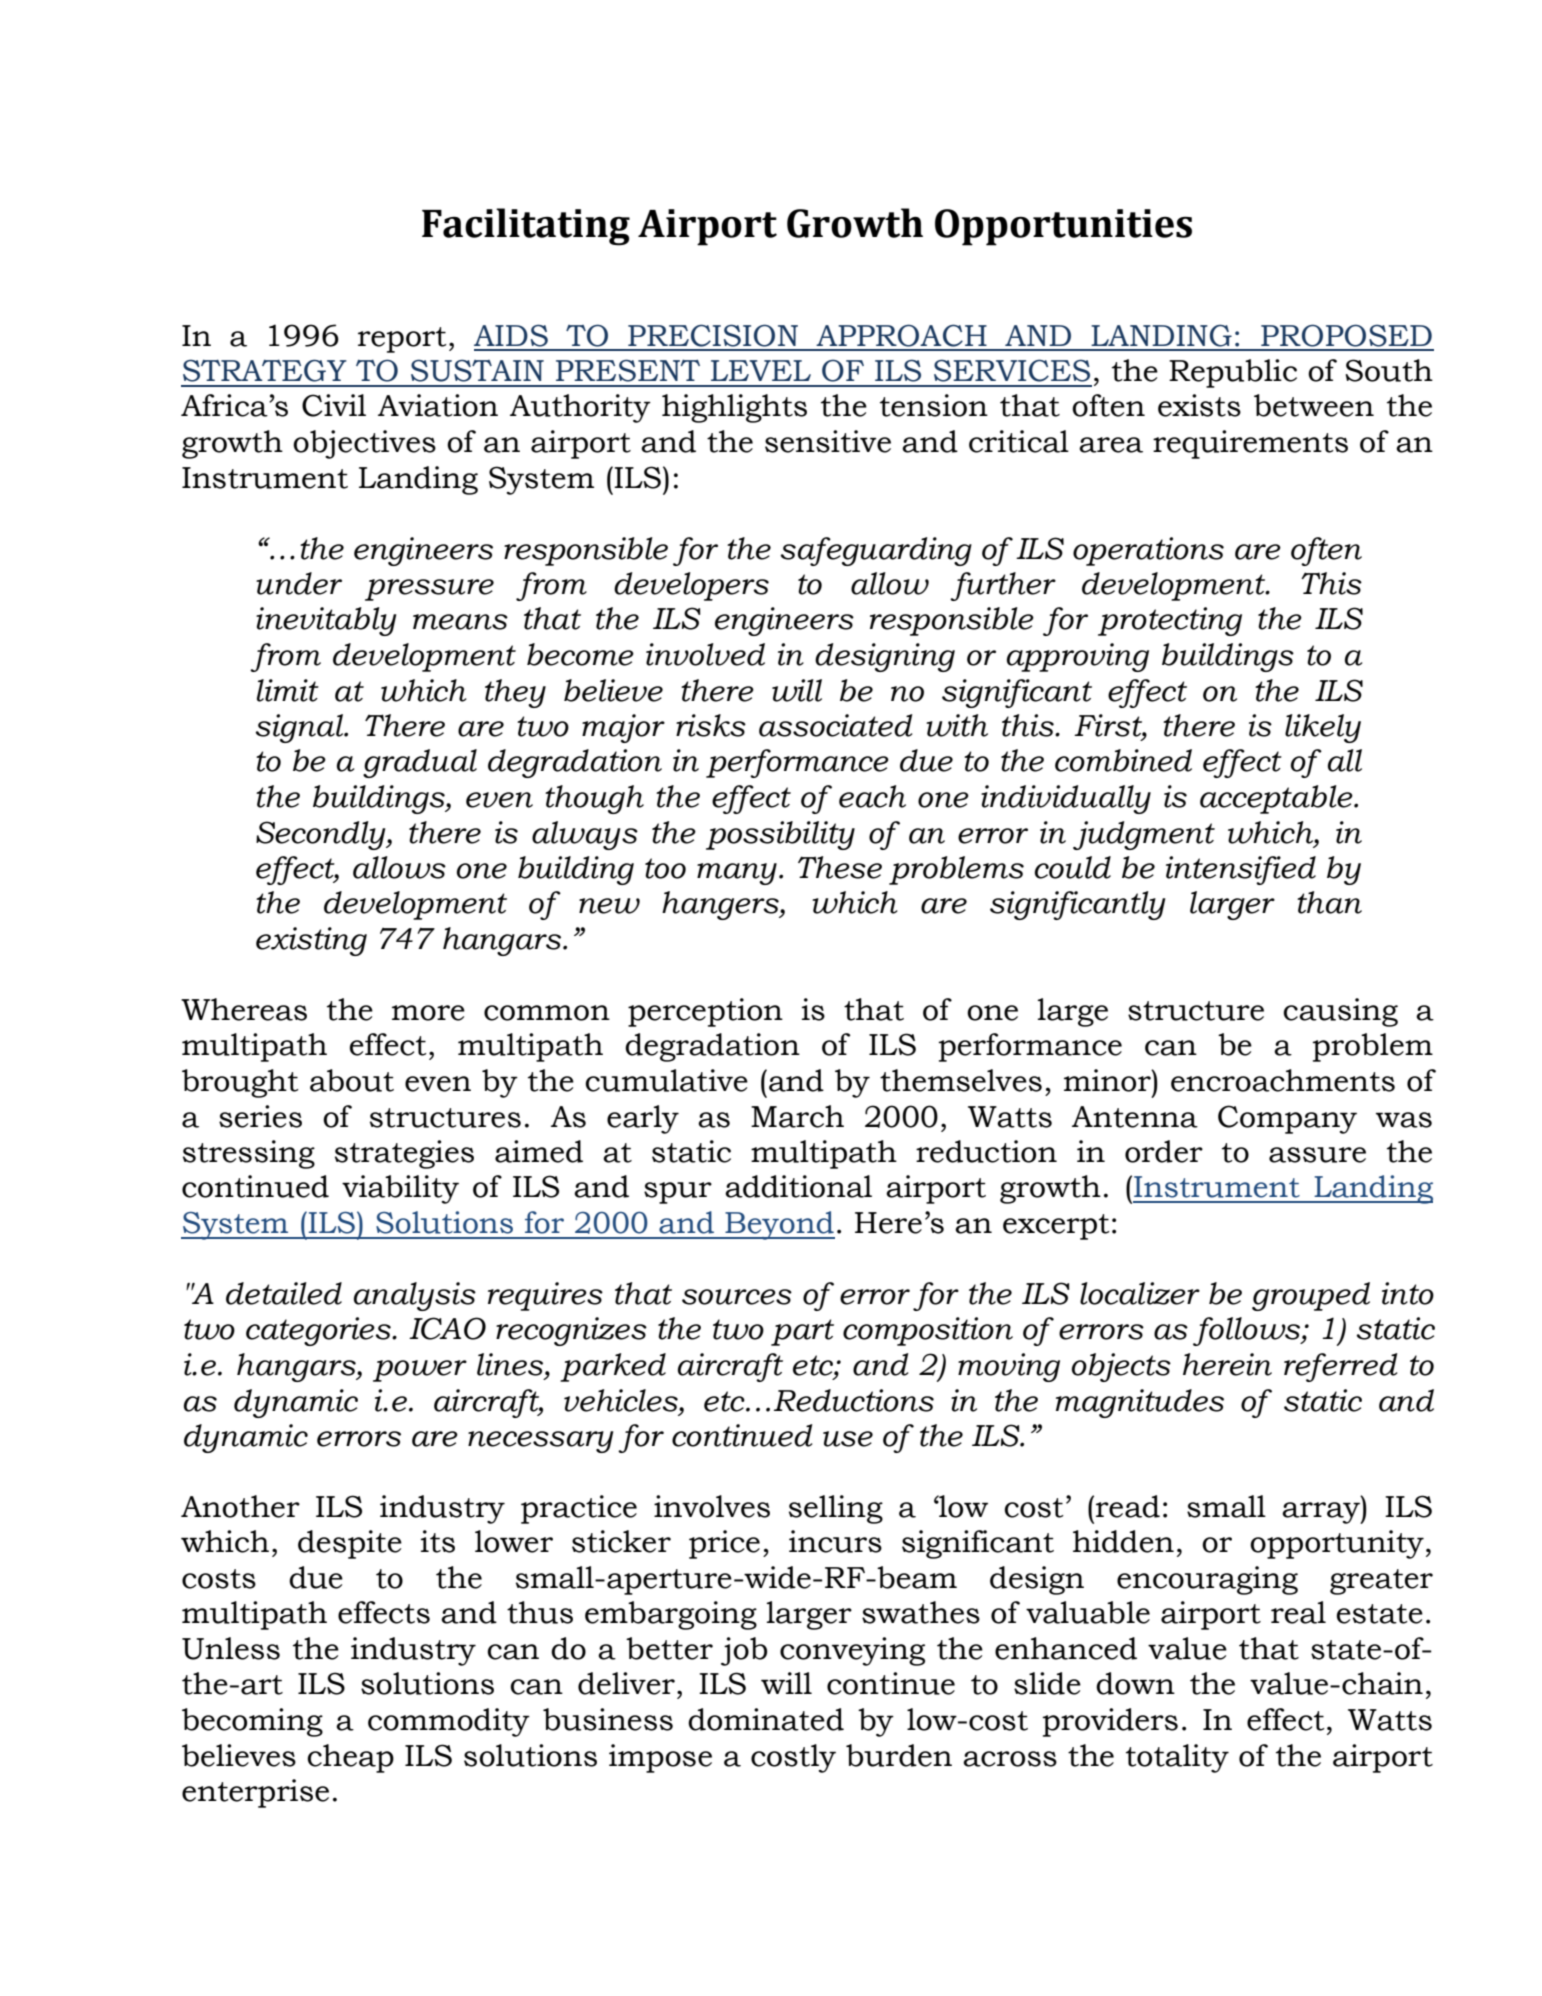 The height and width of the screenshot is (1996, 1542). I want to click on cheap, so click(350, 1758).
